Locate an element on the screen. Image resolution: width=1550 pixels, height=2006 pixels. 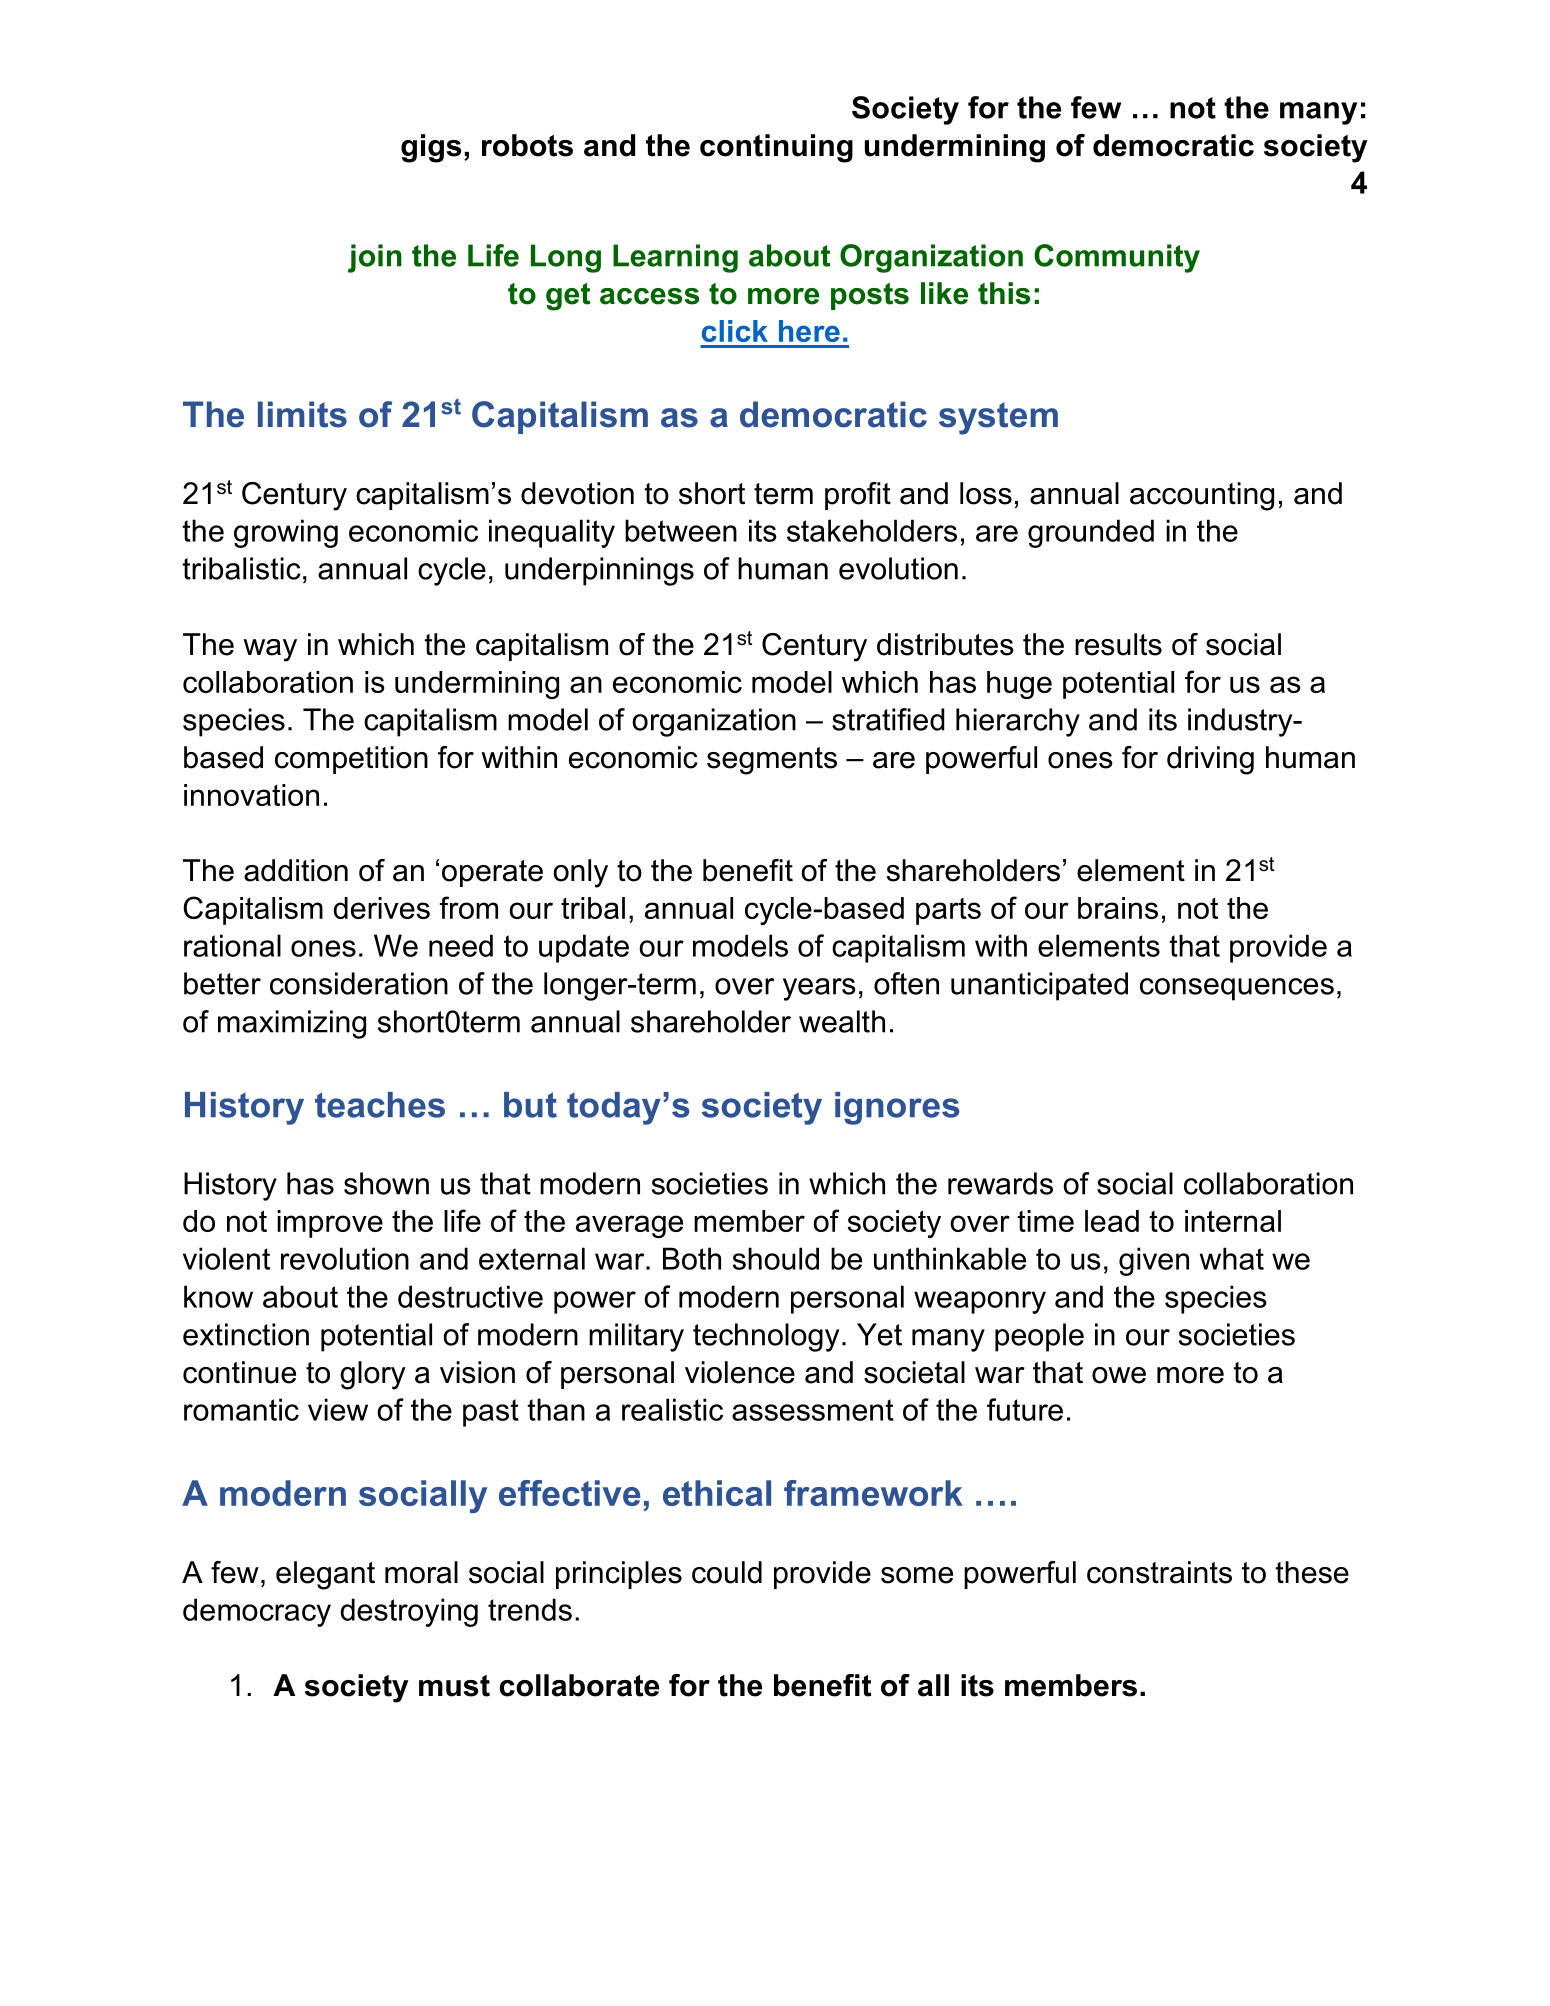
given is located at coordinates (1154, 1261).
